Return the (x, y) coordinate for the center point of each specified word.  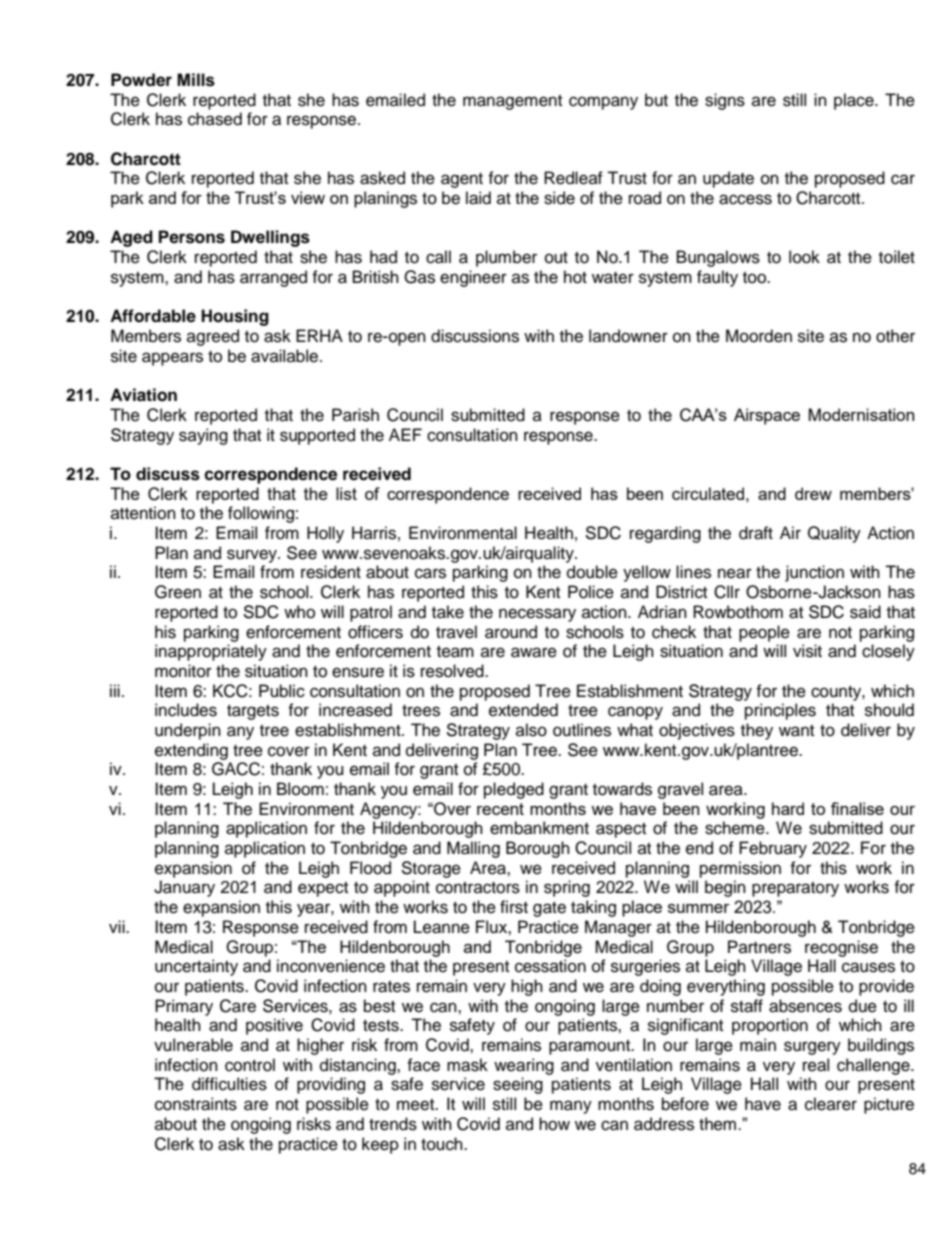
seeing (518, 1085)
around (511, 632)
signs (725, 101)
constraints (196, 1104)
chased (215, 119)
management (512, 102)
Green (178, 592)
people (764, 633)
